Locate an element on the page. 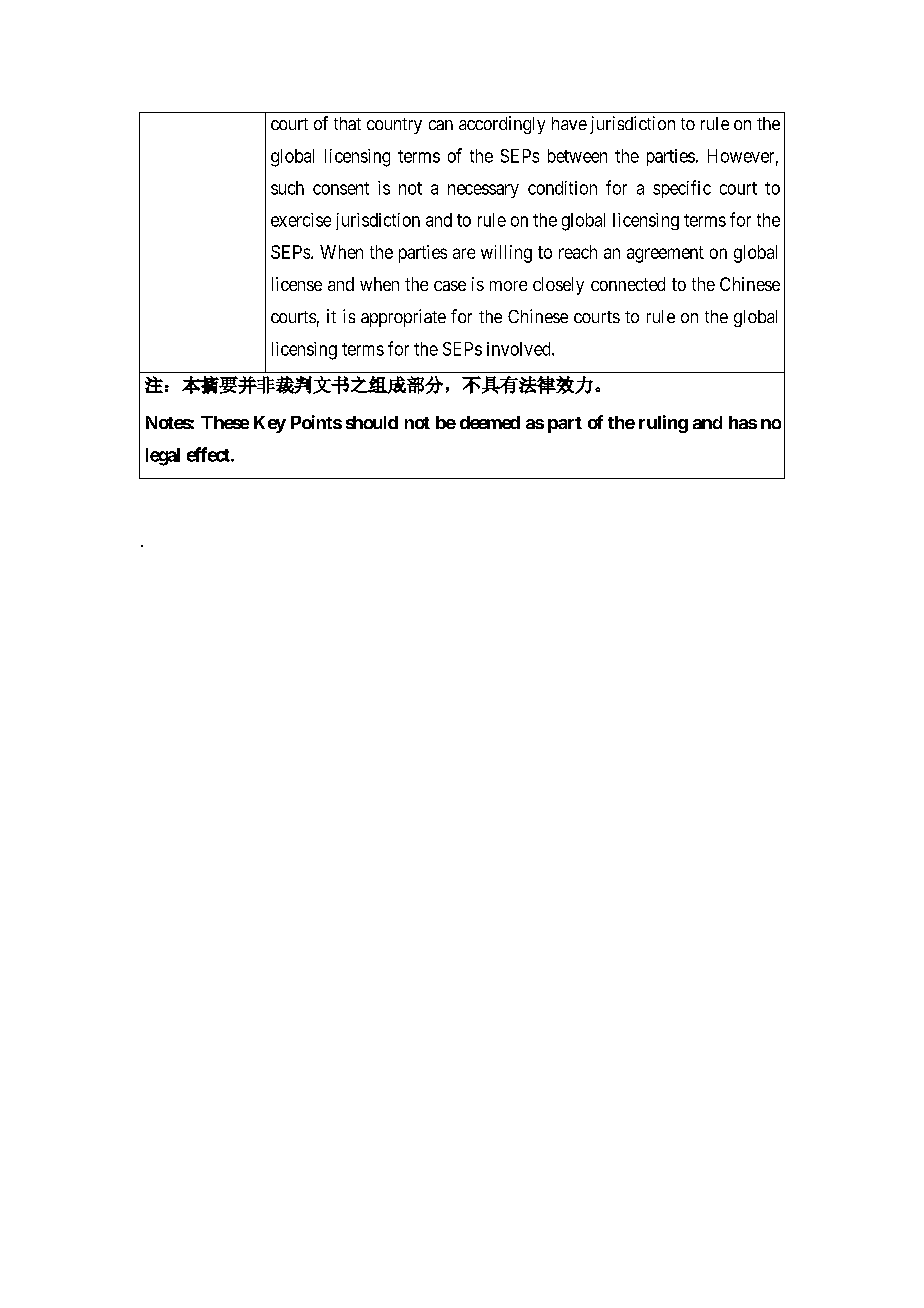 The width and height of the image is (924, 1308). can is located at coordinates (441, 125).
